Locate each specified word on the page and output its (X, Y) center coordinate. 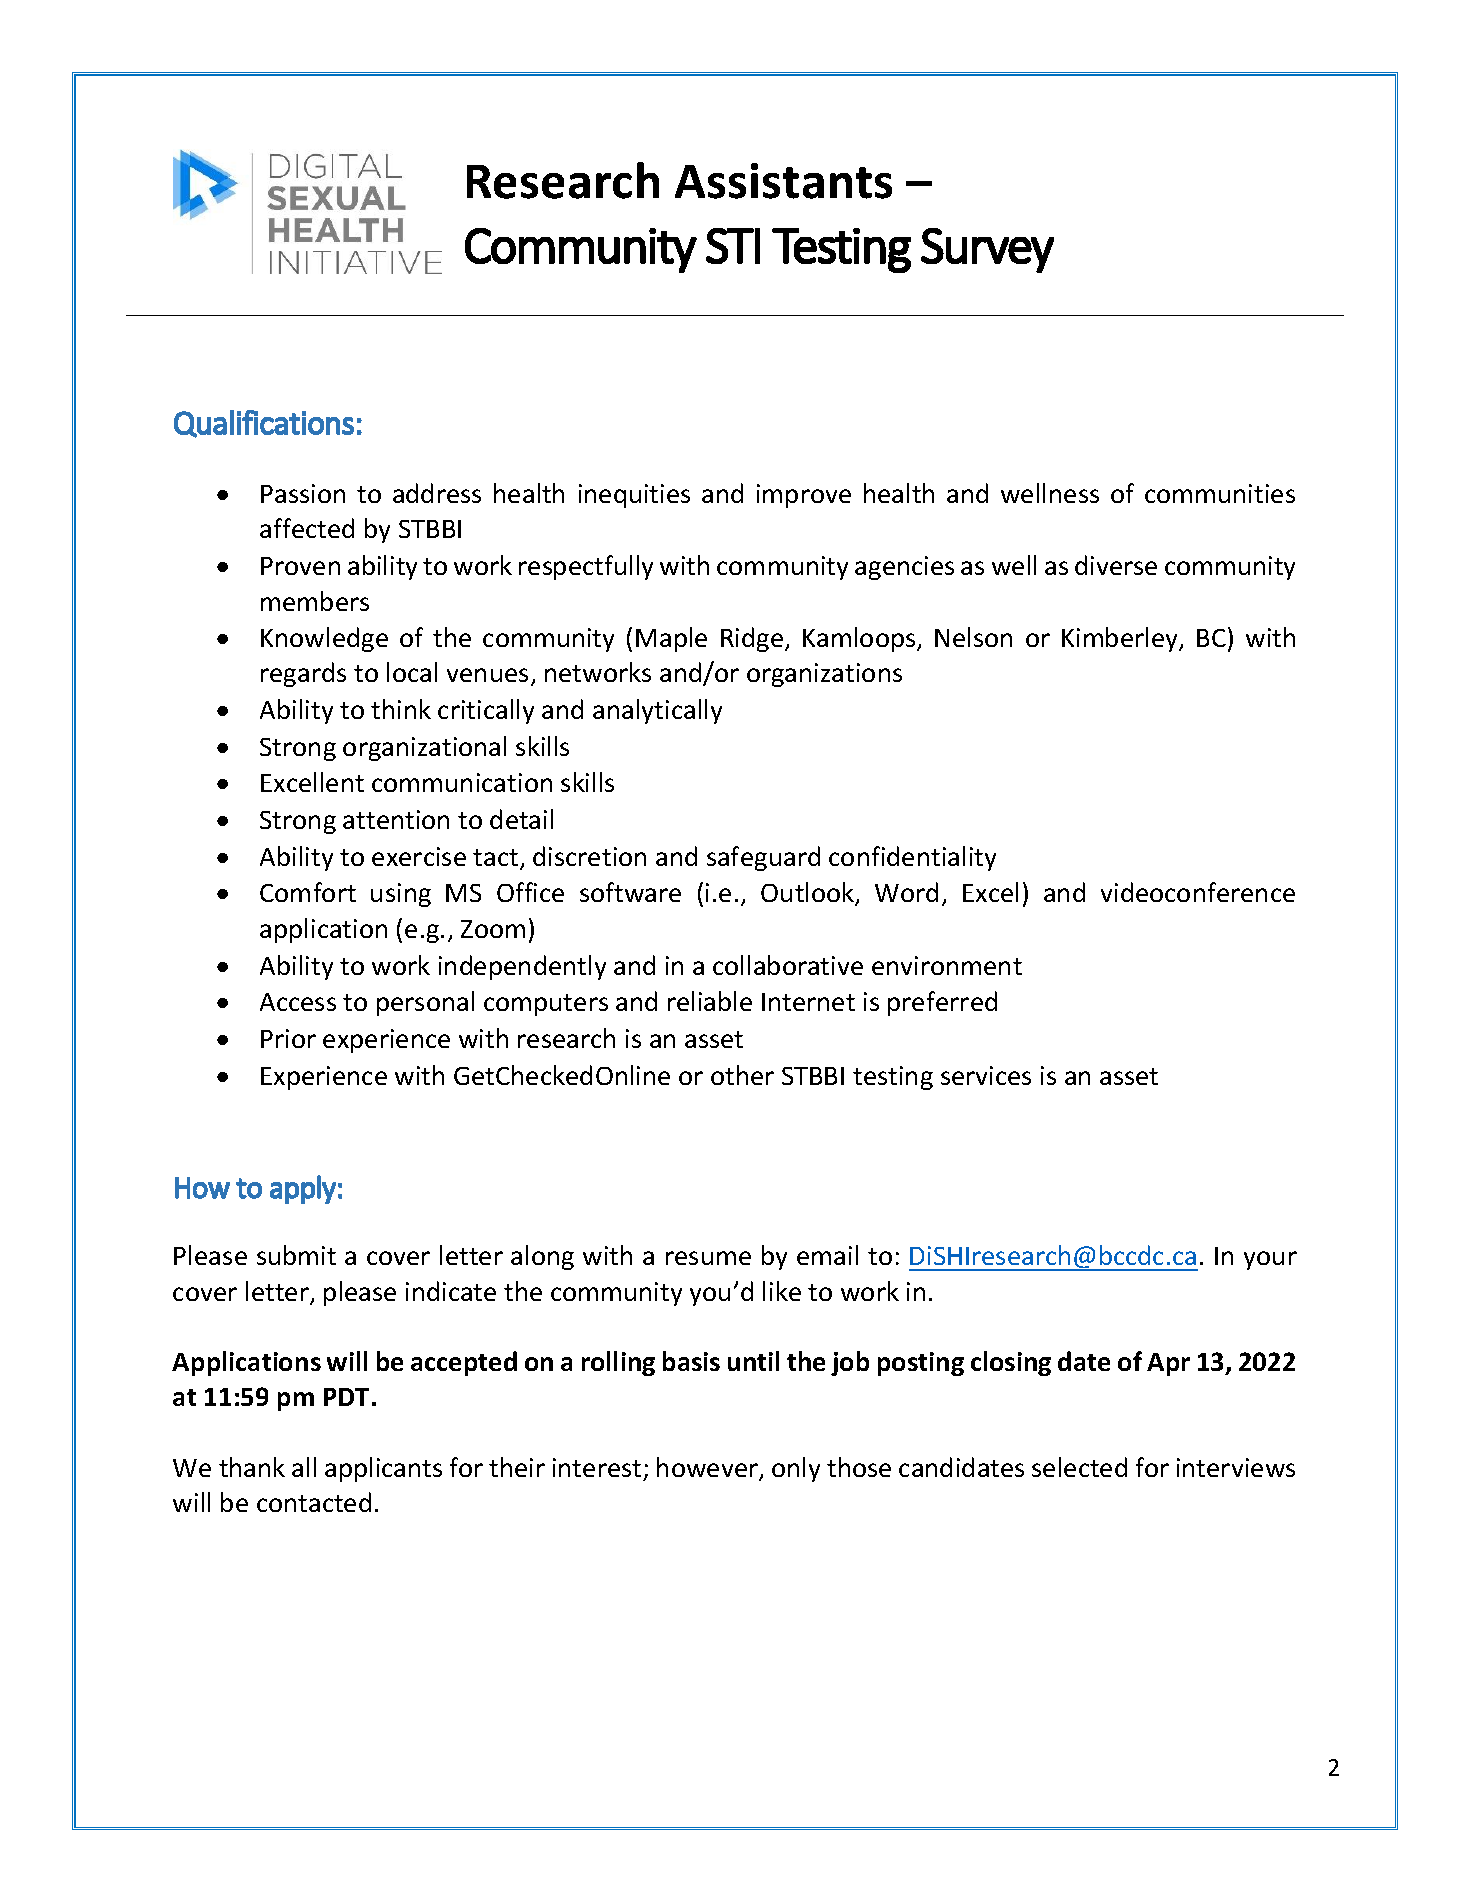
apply (303, 1189)
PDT (346, 1397)
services (986, 1075)
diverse (1116, 565)
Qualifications (264, 424)
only (796, 1469)
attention (396, 819)
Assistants (783, 181)
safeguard (763, 858)
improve (804, 496)
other (742, 1075)
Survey (987, 250)
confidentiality (912, 858)
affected (307, 528)
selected (1079, 1467)
